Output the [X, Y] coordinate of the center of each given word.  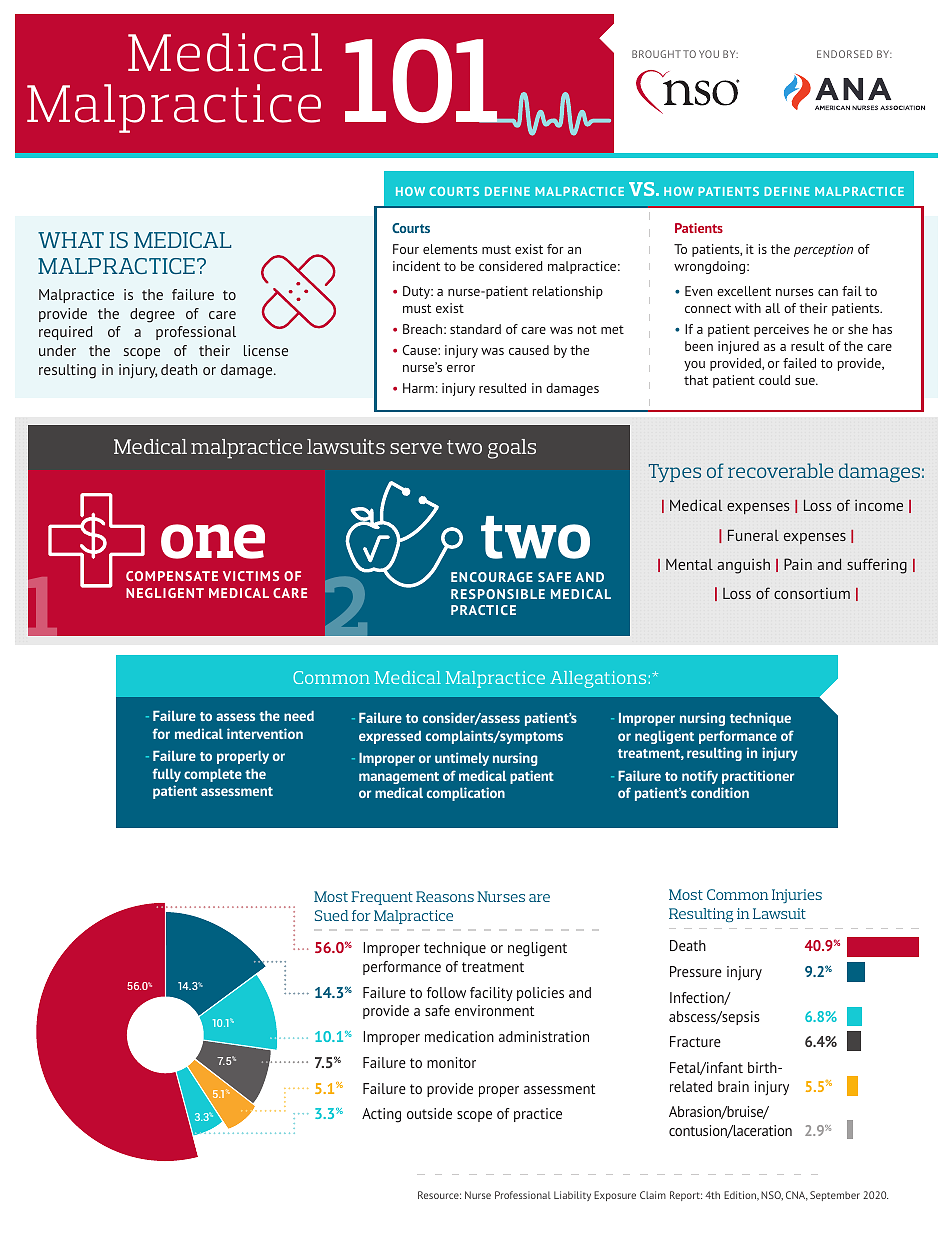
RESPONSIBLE [498, 594]
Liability [572, 1196]
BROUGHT [656, 54]
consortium [812, 593]
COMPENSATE [172, 576]
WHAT [71, 240]
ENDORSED [845, 54]
